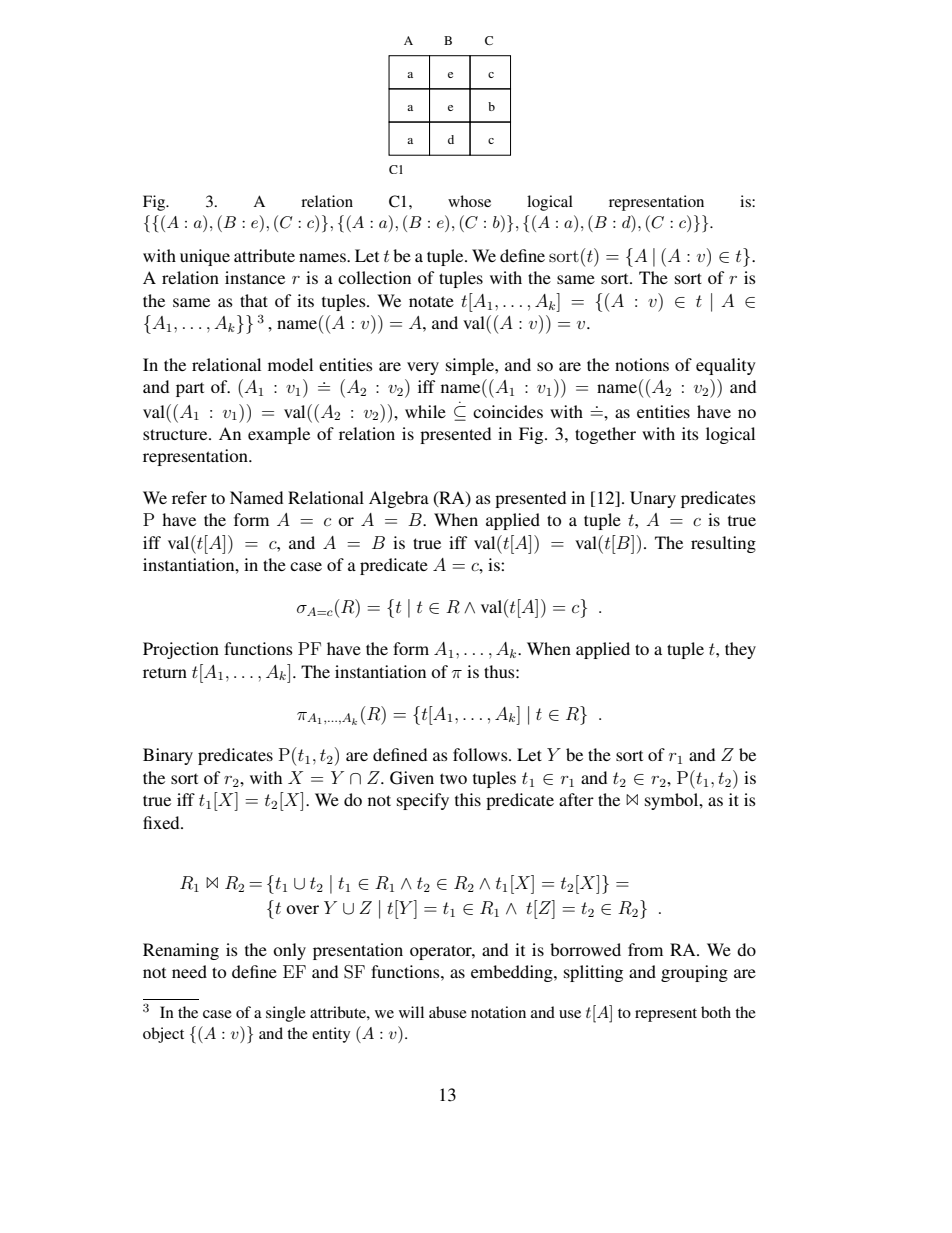 Image resolution: width=952 pixels, height=1233 pixels. What do you see at coordinates (286, 1014) in the screenshot?
I see `single` at bounding box center [286, 1014].
